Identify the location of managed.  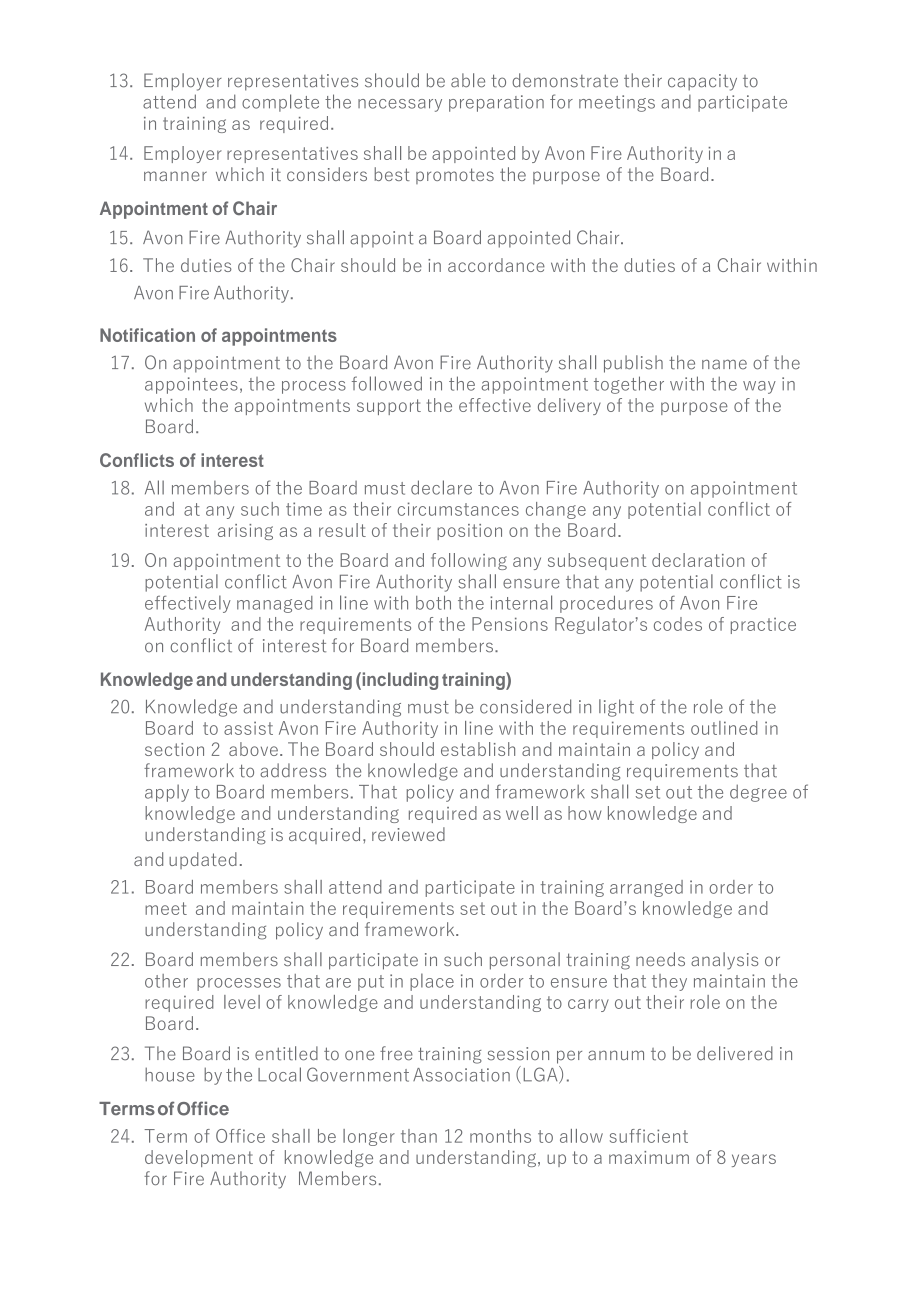
(275, 604).
